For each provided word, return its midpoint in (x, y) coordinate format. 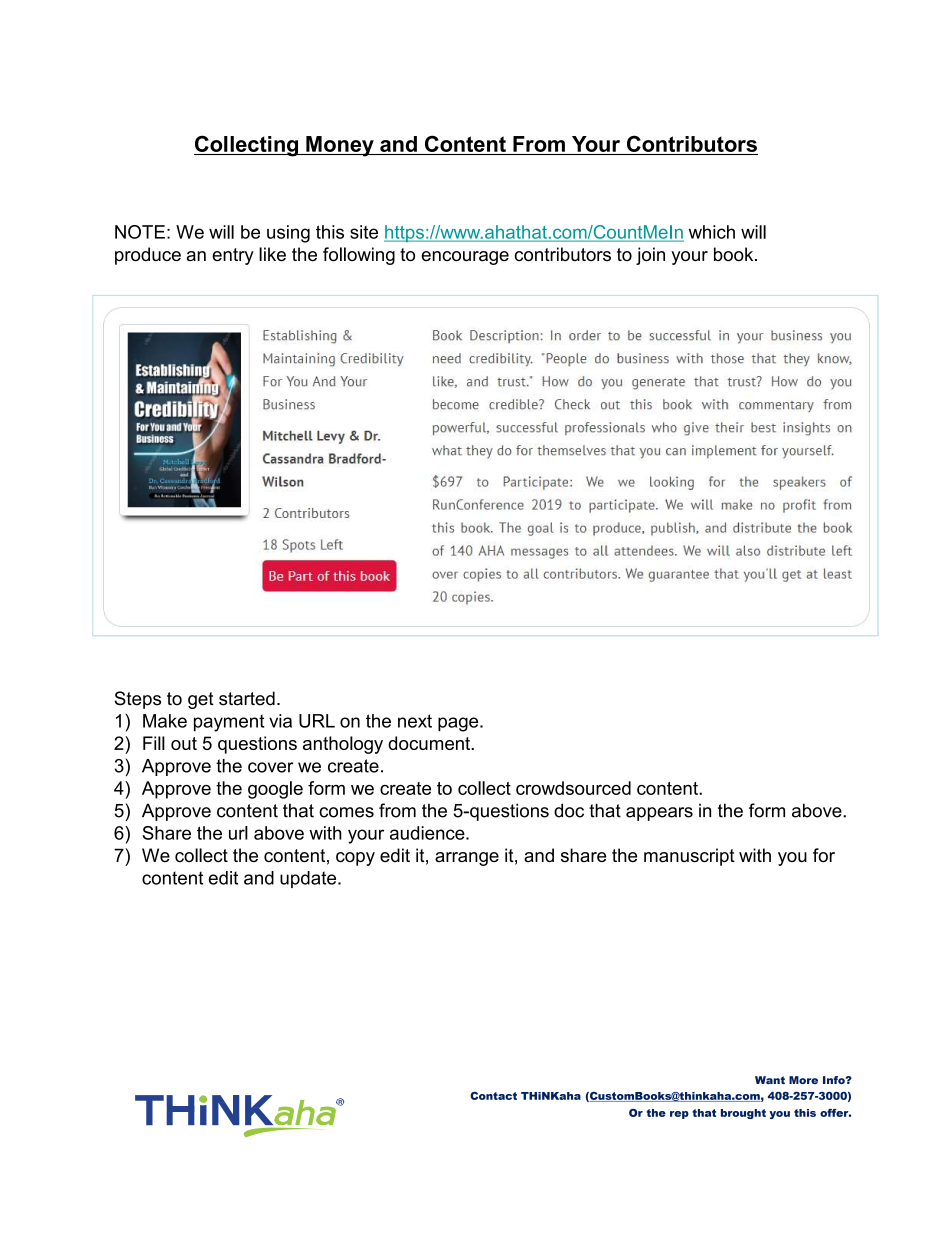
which (712, 232)
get (201, 700)
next (415, 721)
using (288, 234)
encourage (465, 258)
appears (659, 814)
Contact (493, 1096)
